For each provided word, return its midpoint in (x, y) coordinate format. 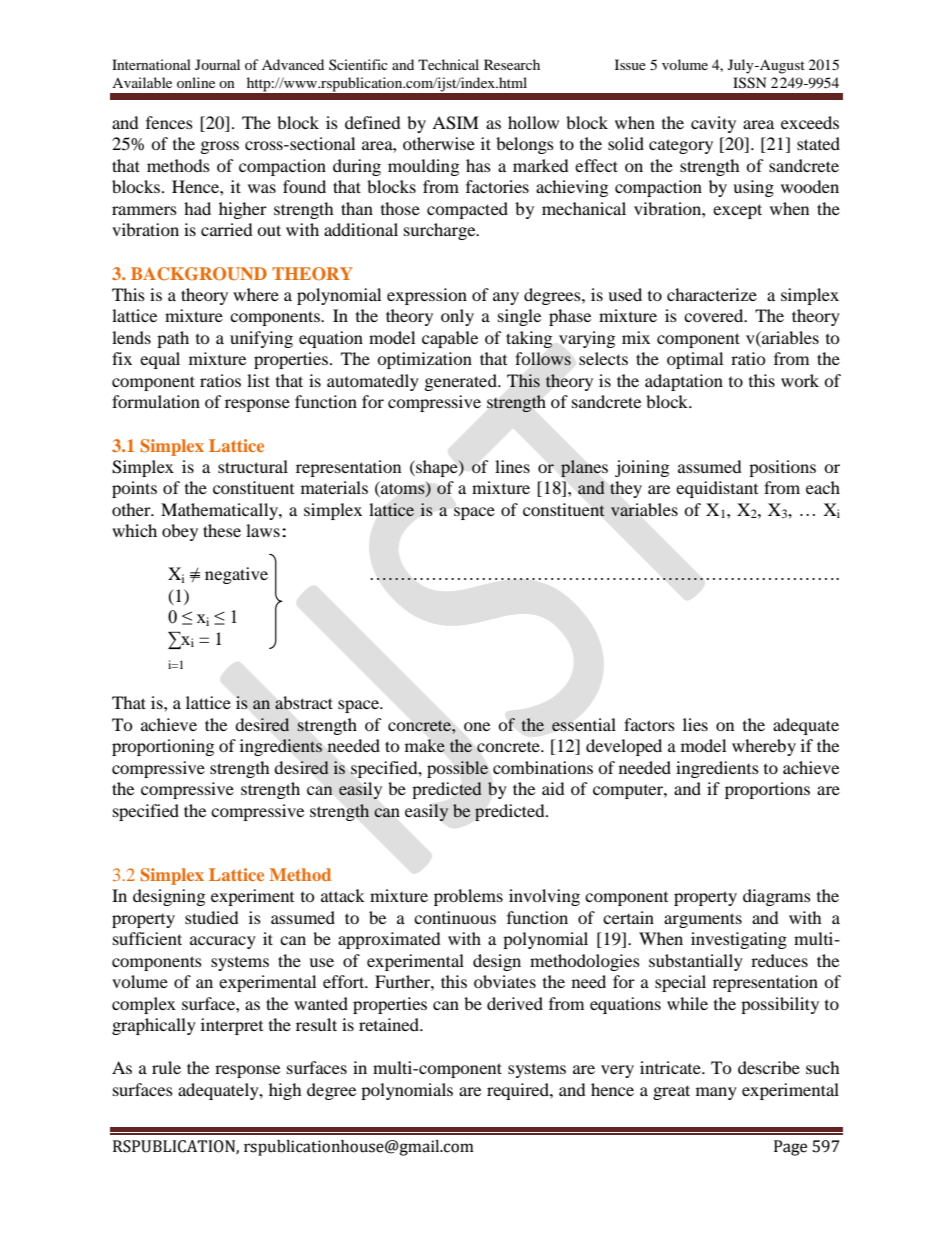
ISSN (749, 83)
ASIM (455, 123)
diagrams (777, 897)
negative (236, 575)
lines (512, 466)
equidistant (717, 489)
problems (468, 897)
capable (450, 339)
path (173, 339)
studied (212, 917)
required (519, 1091)
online (196, 82)
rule (166, 1067)
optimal (695, 360)
